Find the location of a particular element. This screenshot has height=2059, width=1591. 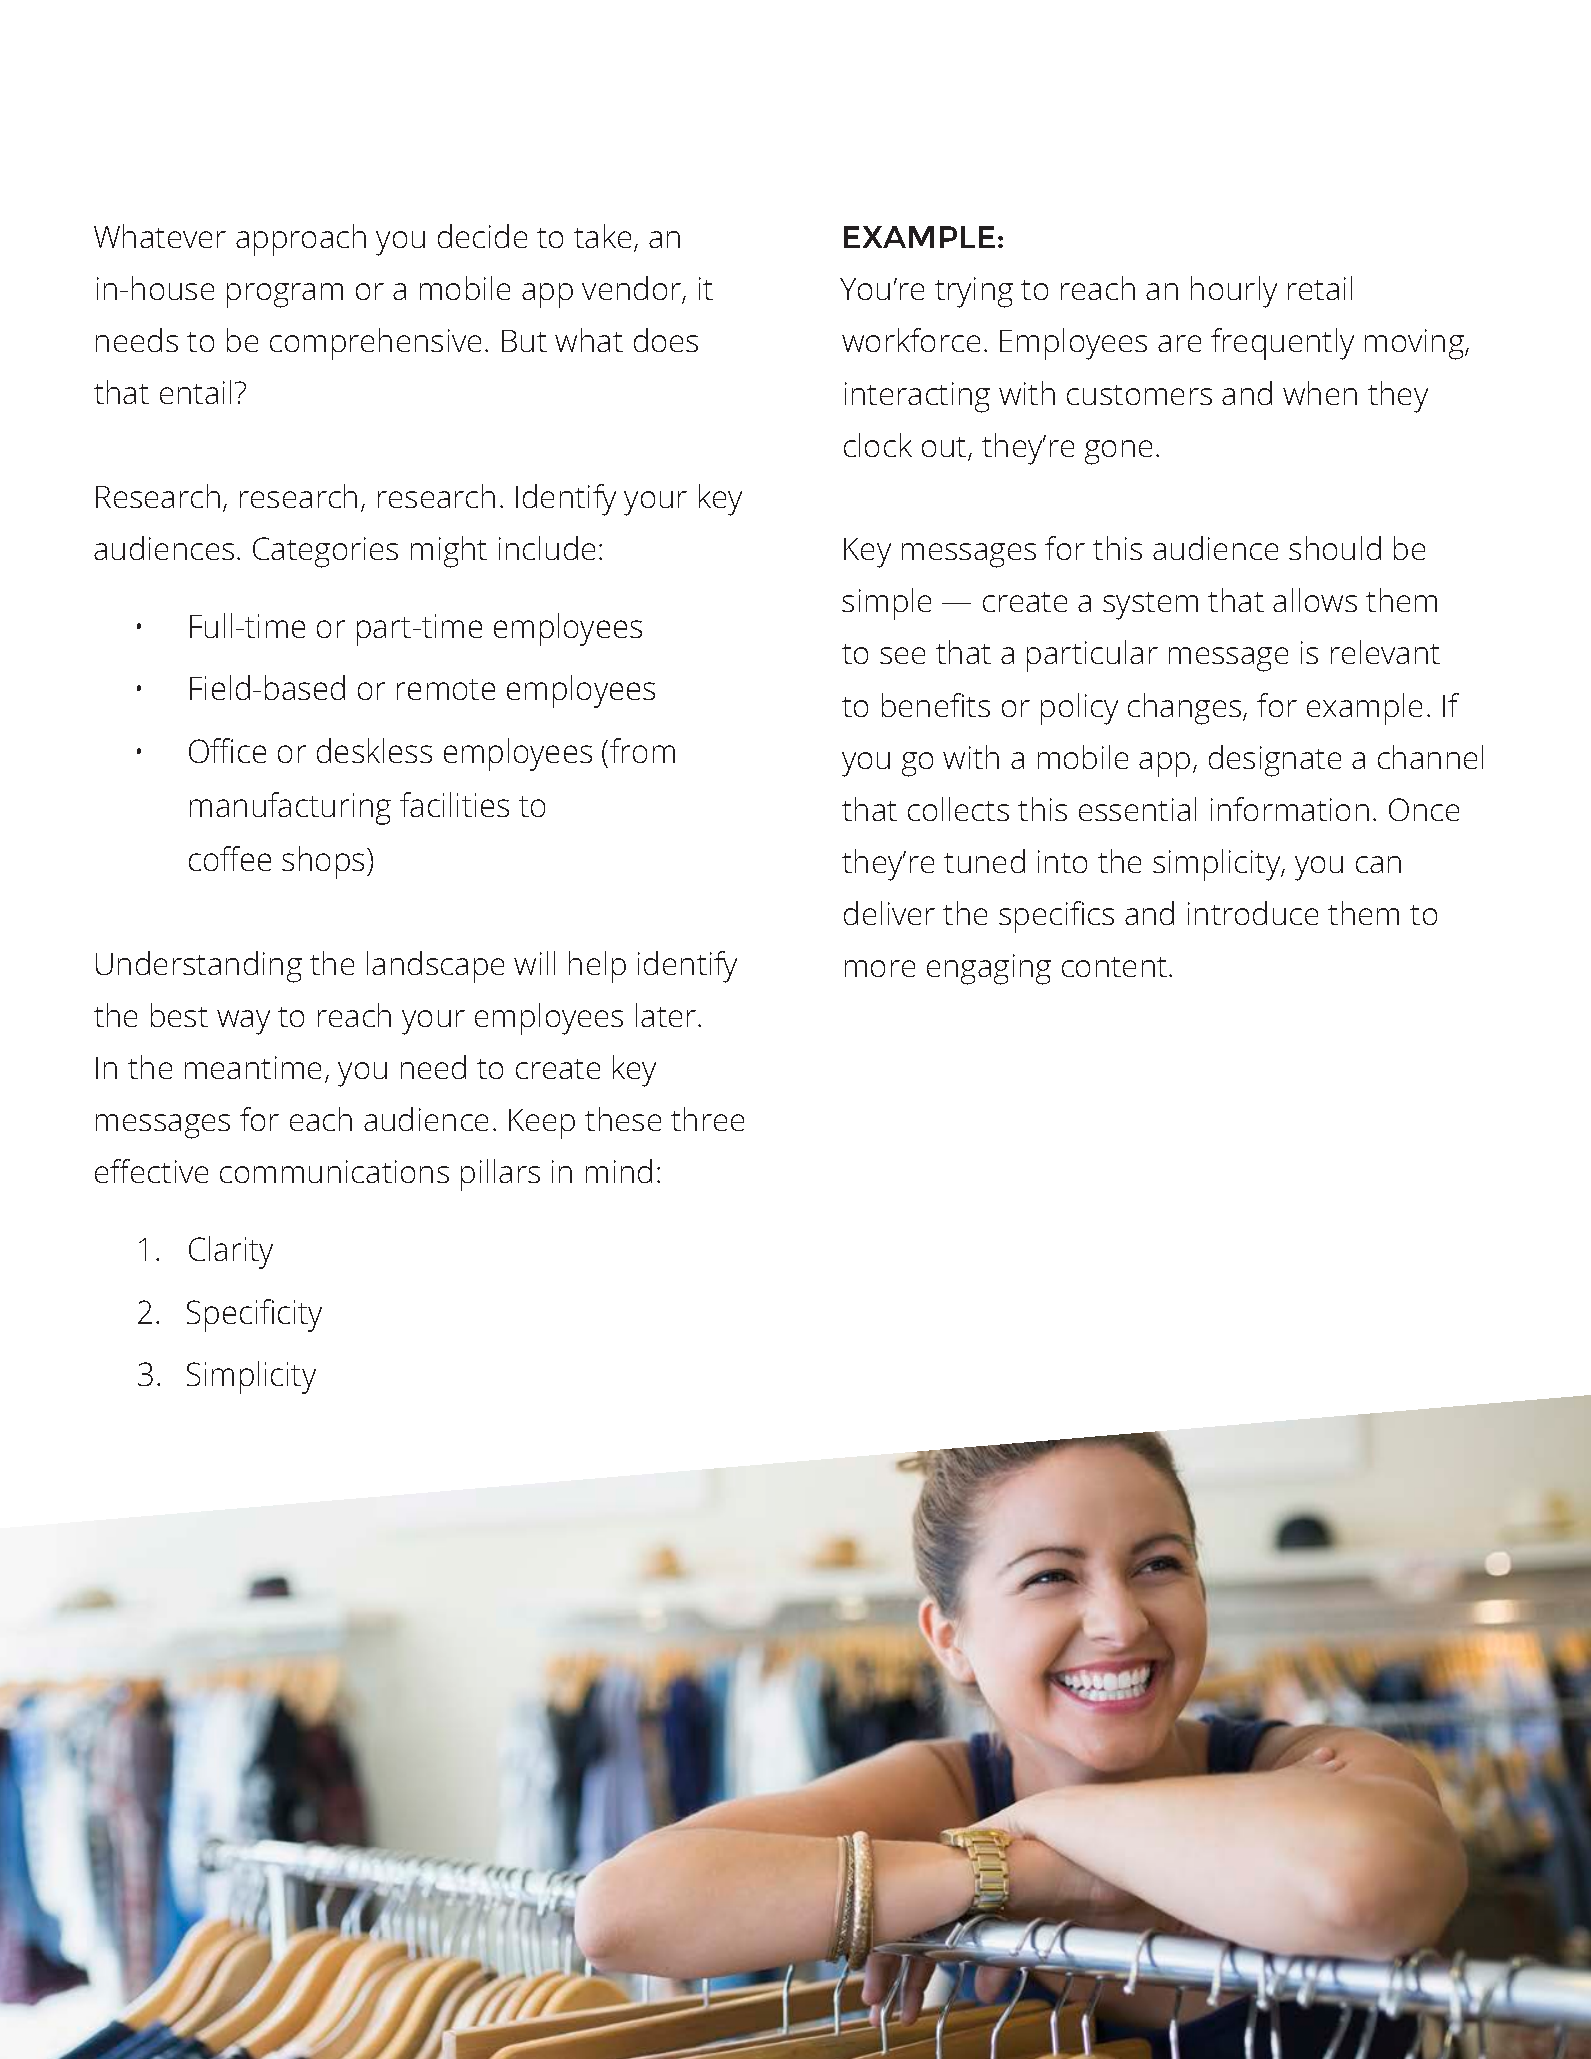

designate is located at coordinates (1275, 761).
